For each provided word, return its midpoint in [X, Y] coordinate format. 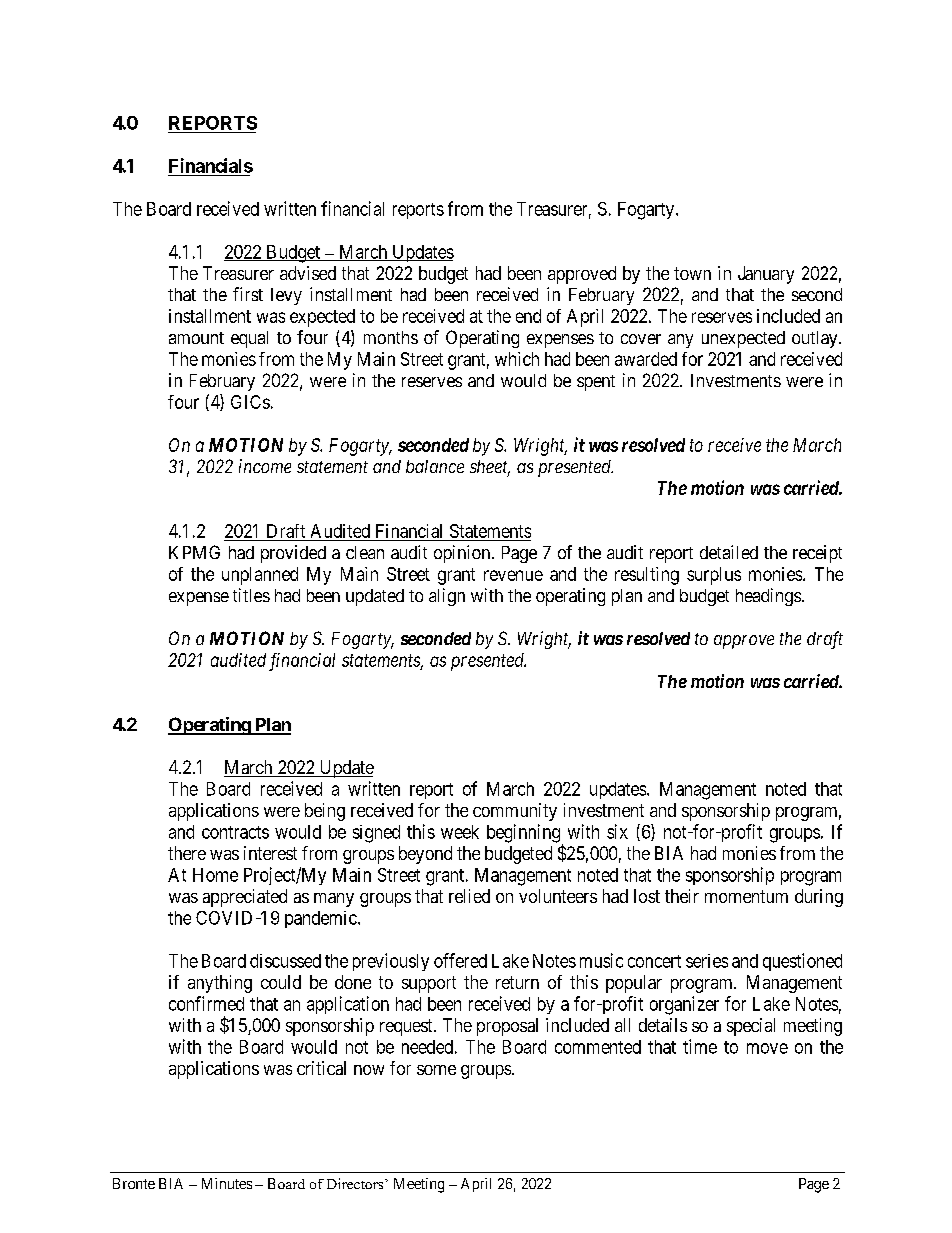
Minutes [227, 1183]
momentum [746, 896]
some [436, 1070]
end [528, 316]
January [766, 275]
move [767, 1048]
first [248, 294]
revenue [513, 575]
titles [251, 595]
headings [768, 597]
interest [270, 853]
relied [469, 896]
